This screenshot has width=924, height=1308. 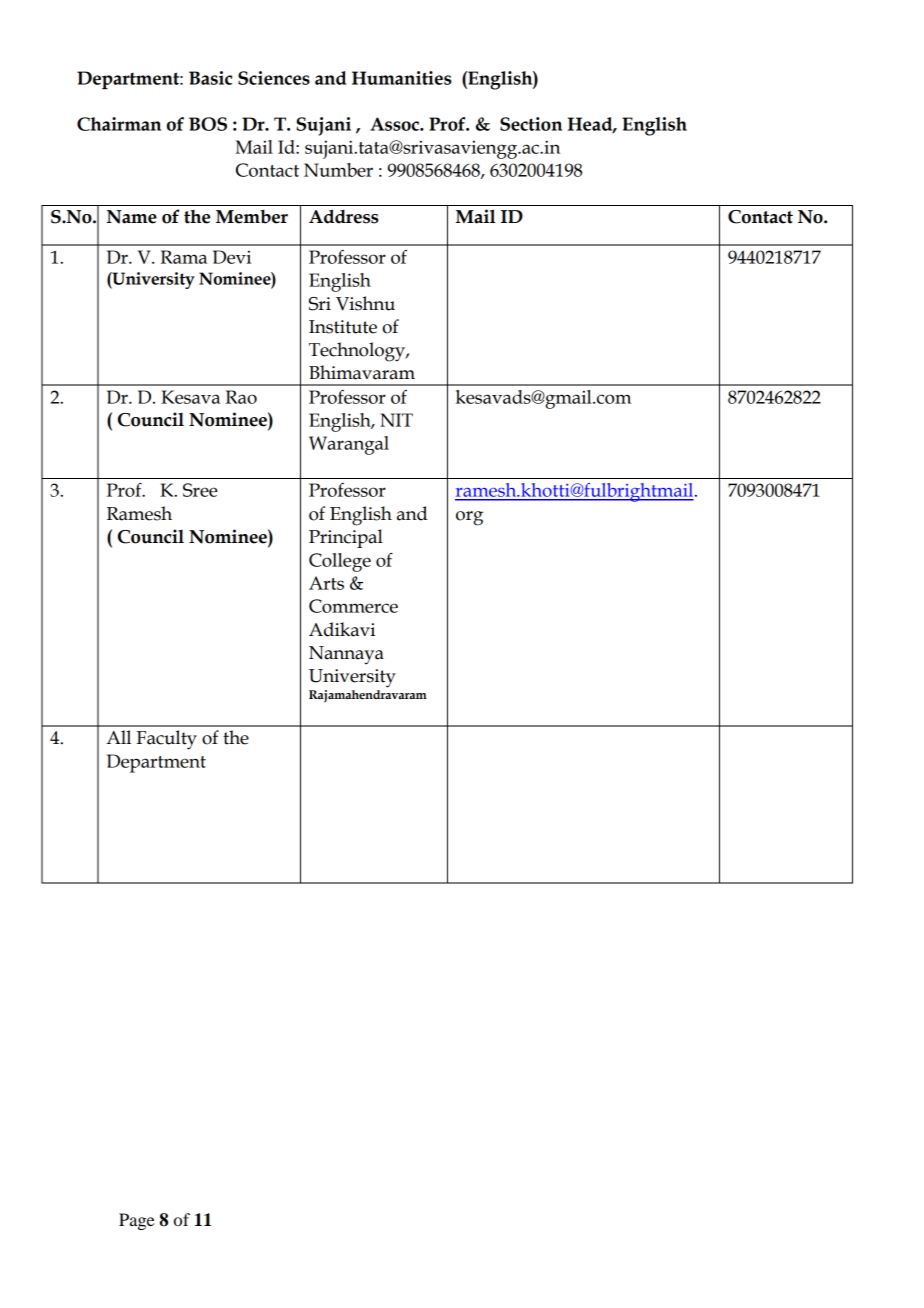 What do you see at coordinates (166, 740) in the screenshot?
I see `Faculty` at bounding box center [166, 740].
